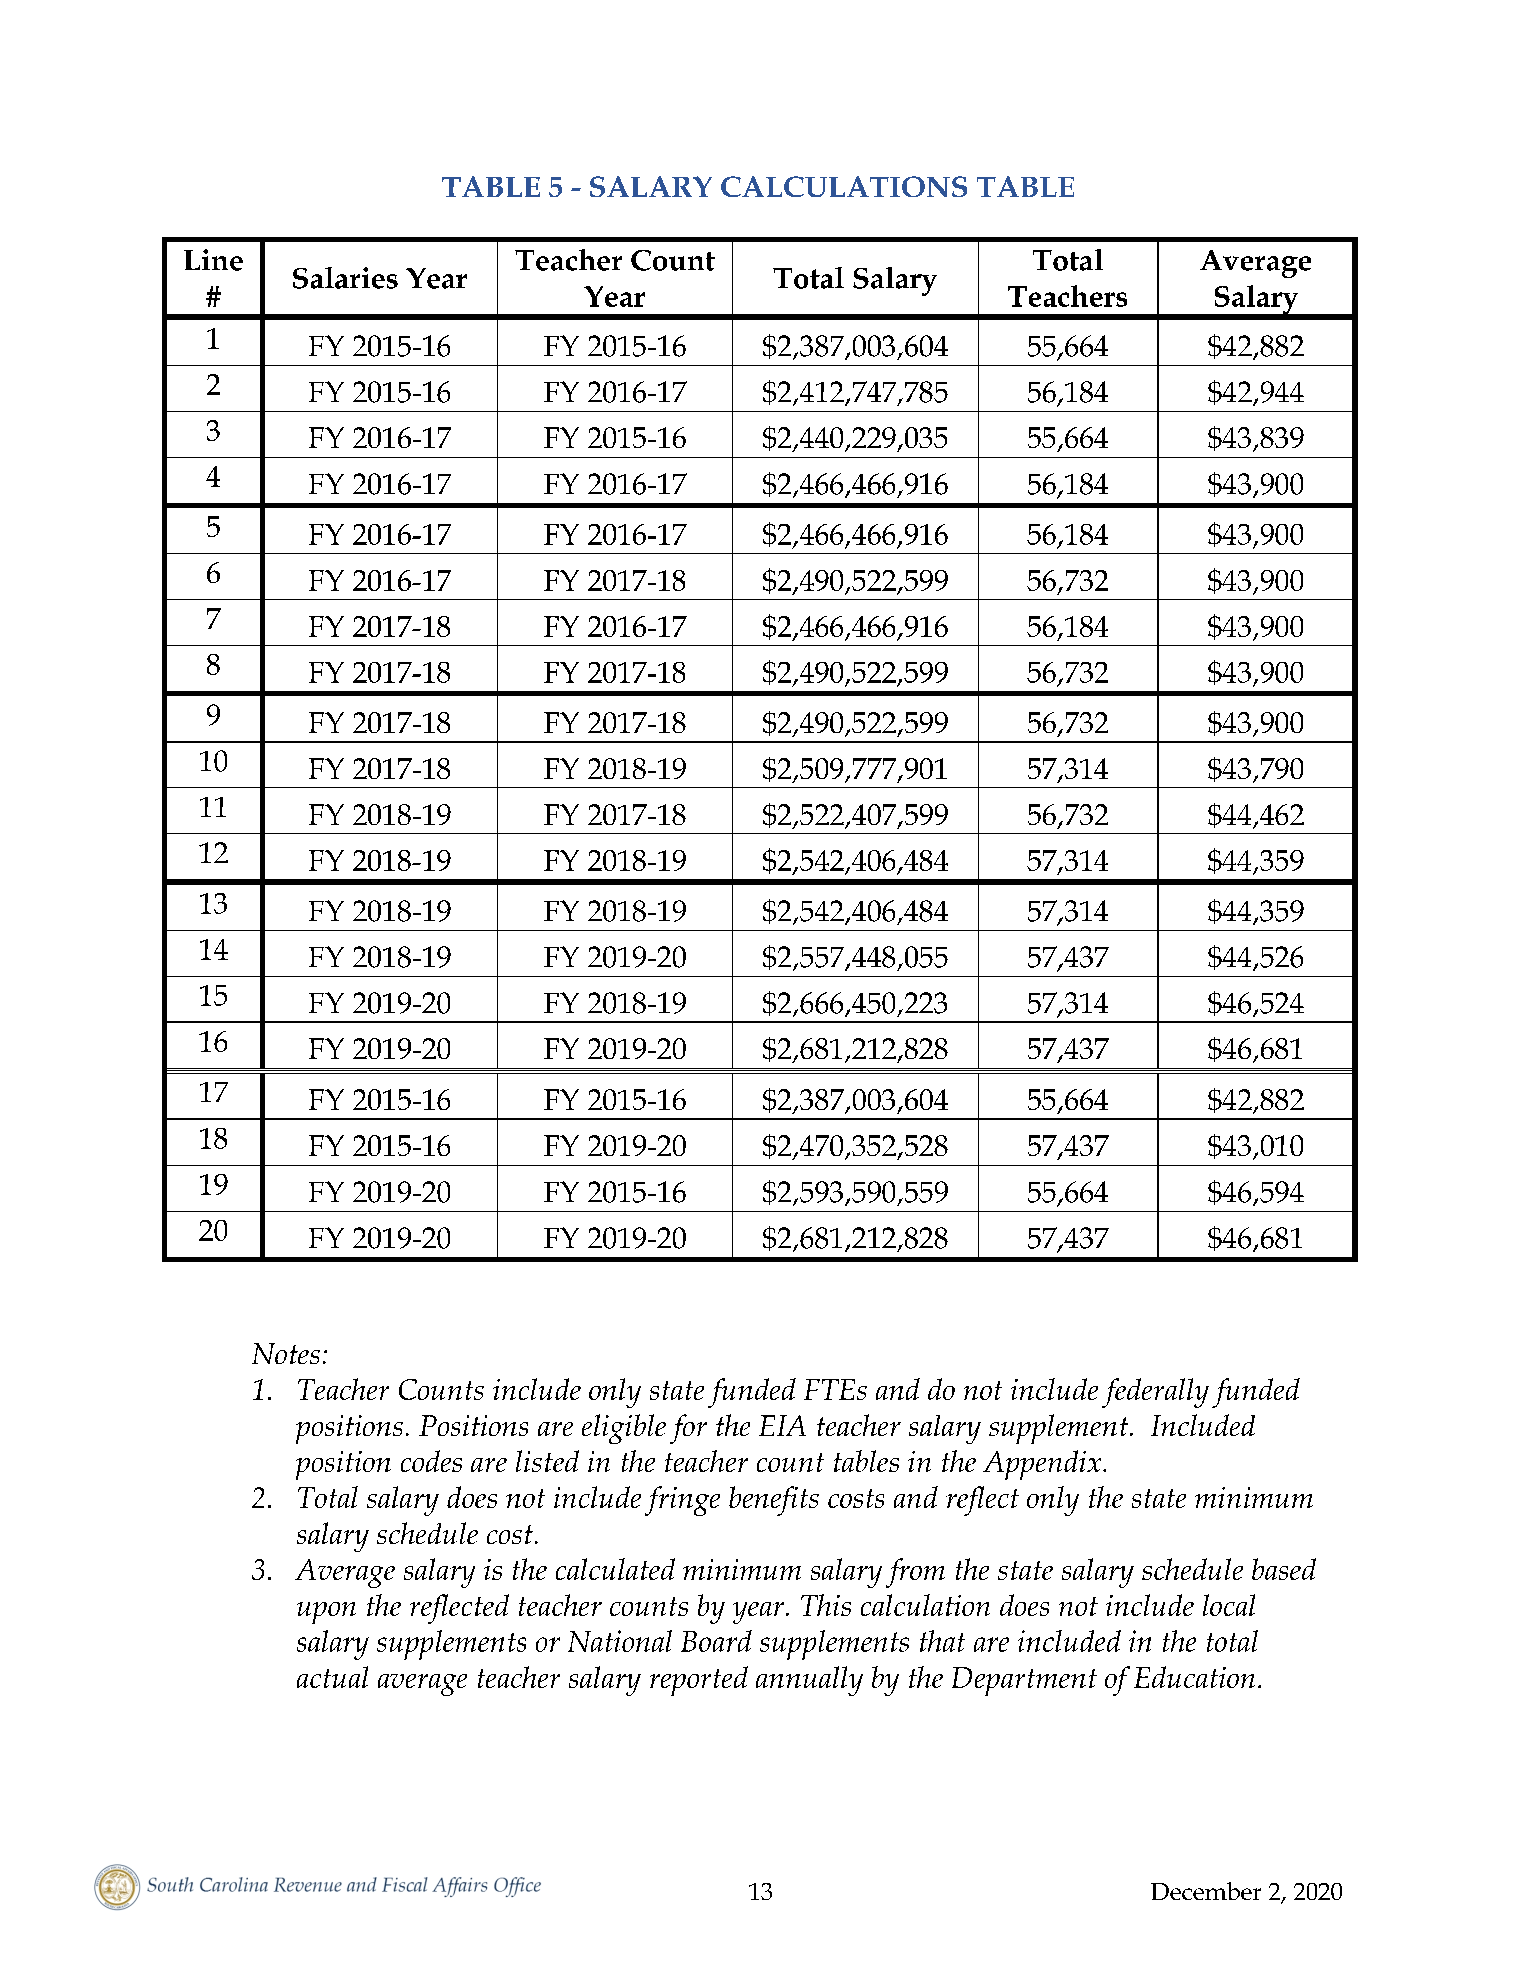  I want to click on actual, so click(332, 1677).
